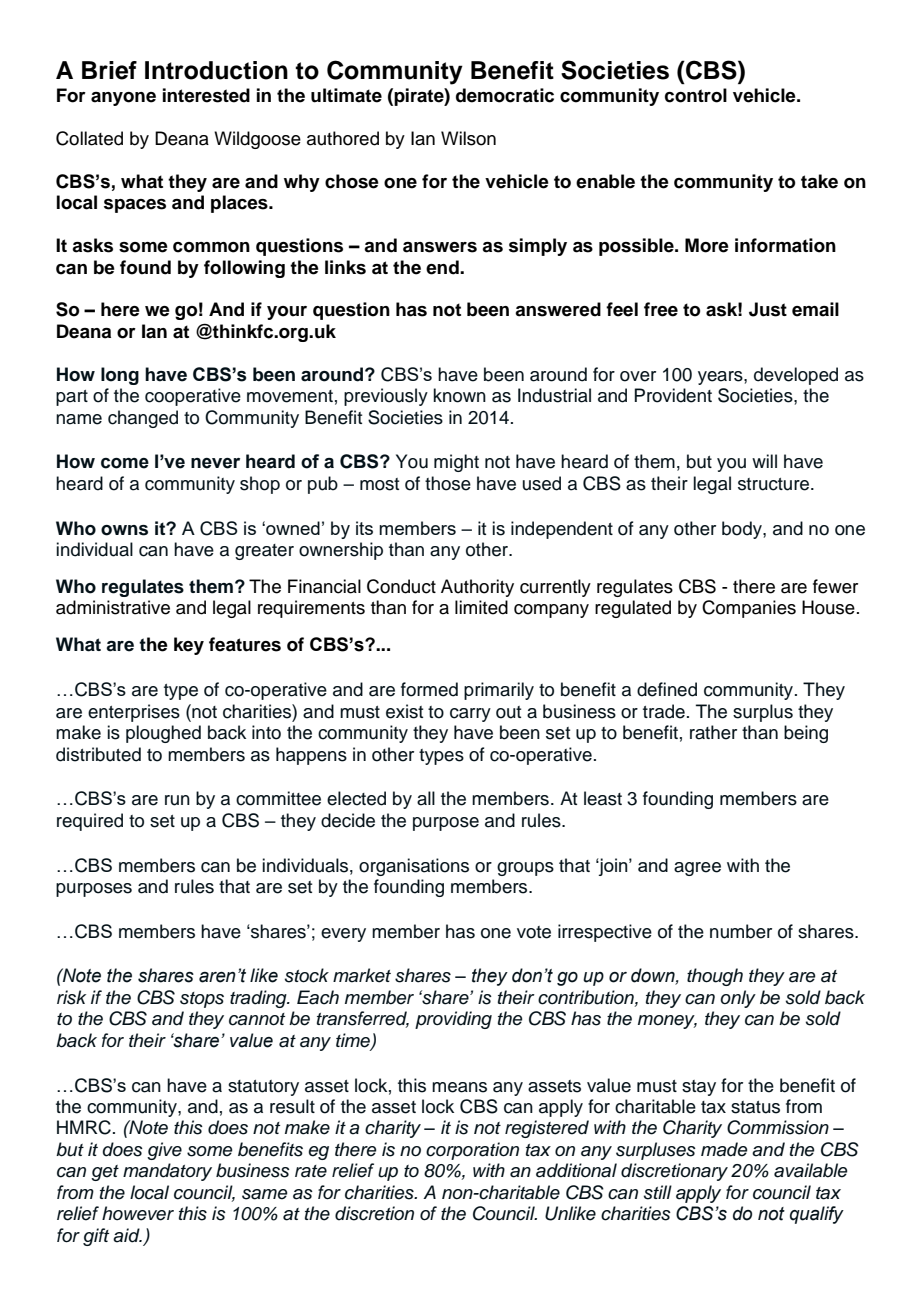 The image size is (924, 1308). I want to click on stops, so click(202, 1000).
